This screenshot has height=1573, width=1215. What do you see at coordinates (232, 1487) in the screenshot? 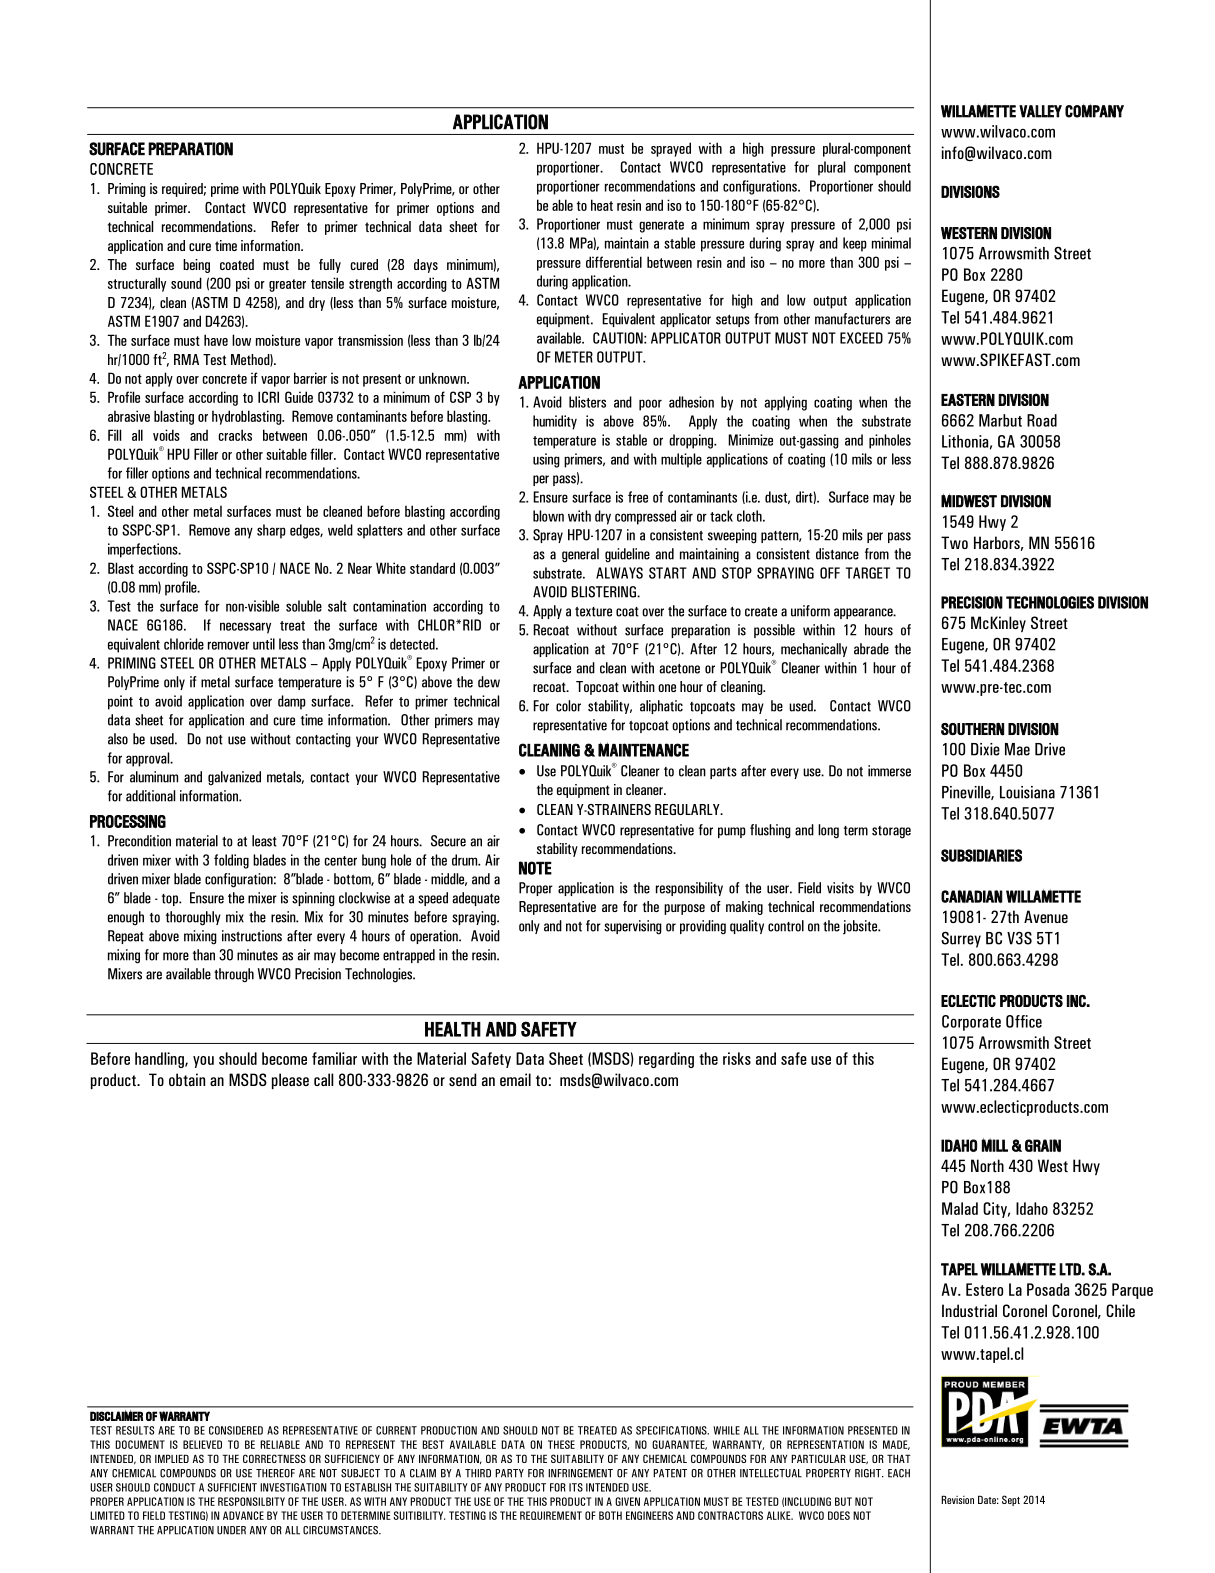
I see `SUFFICIENT` at bounding box center [232, 1487].
